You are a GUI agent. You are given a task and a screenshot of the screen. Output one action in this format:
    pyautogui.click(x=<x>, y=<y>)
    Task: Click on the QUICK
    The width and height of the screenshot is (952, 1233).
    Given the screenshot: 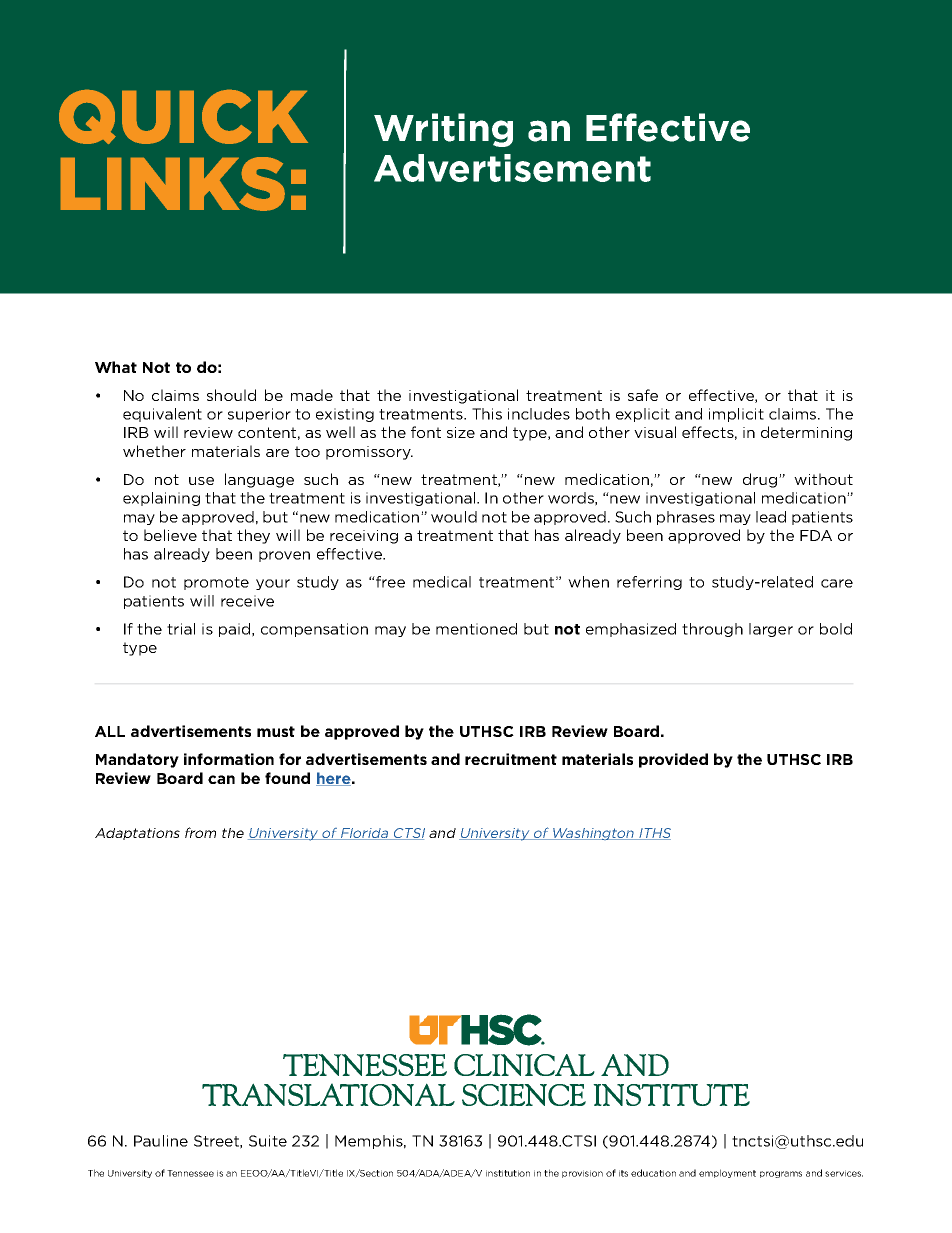 What is the action you would take?
    pyautogui.click(x=183, y=117)
